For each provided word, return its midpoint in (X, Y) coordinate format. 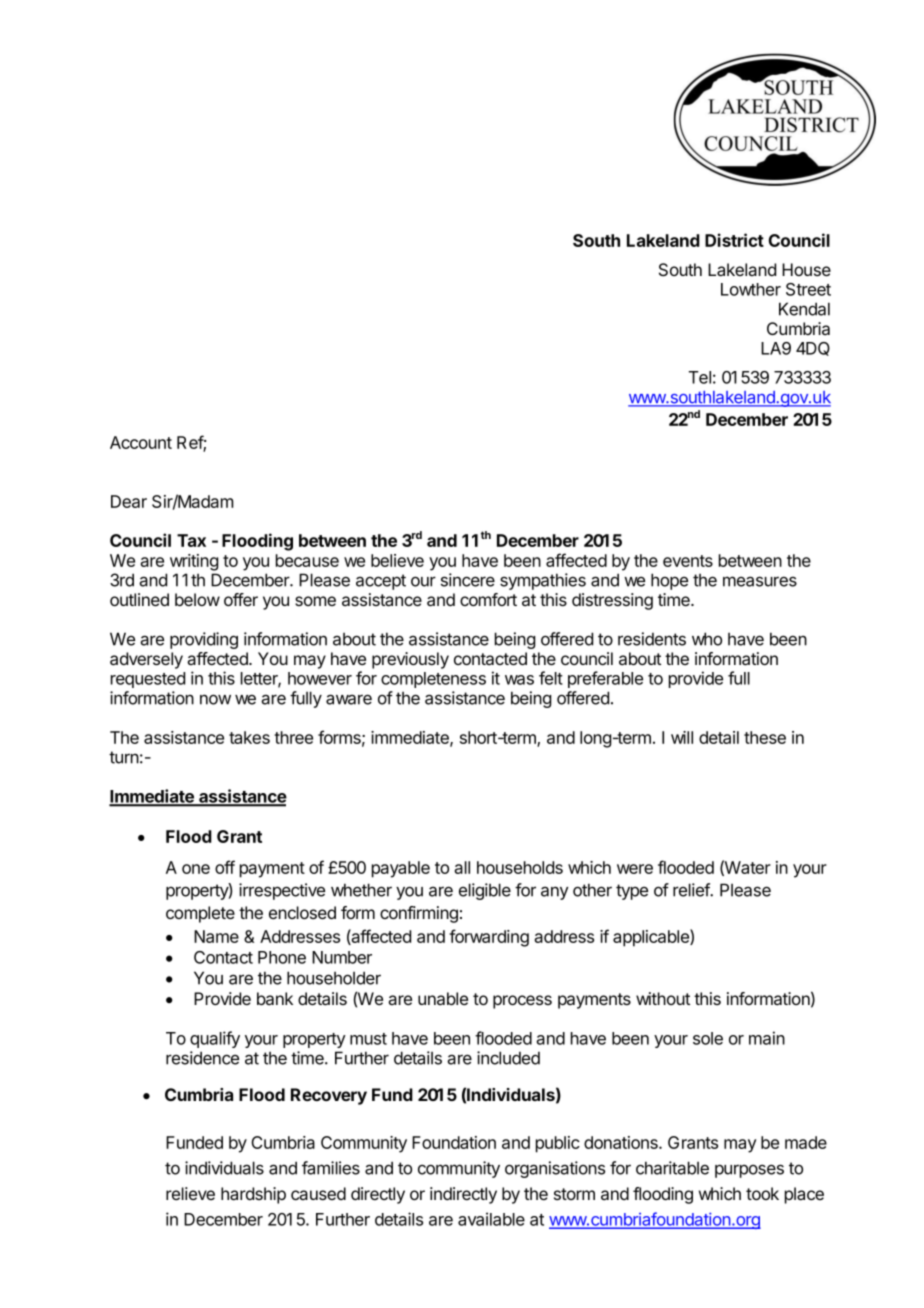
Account (141, 442)
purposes (749, 1171)
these (765, 737)
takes (249, 737)
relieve (190, 1193)
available (491, 1219)
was (519, 680)
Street (808, 289)
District (734, 240)
